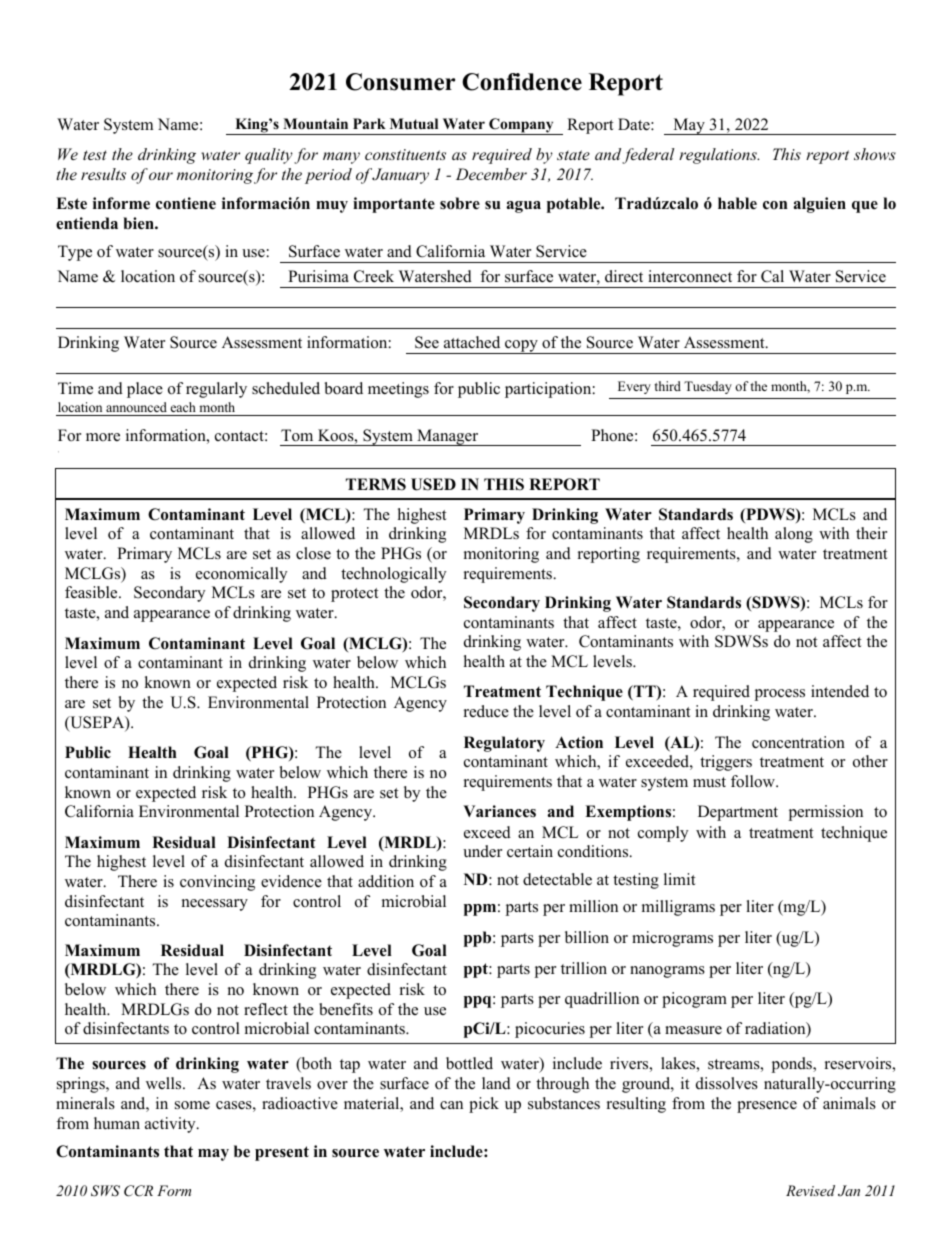  Describe the element at coordinates (171, 1125) in the page. I see `activity` at that location.
